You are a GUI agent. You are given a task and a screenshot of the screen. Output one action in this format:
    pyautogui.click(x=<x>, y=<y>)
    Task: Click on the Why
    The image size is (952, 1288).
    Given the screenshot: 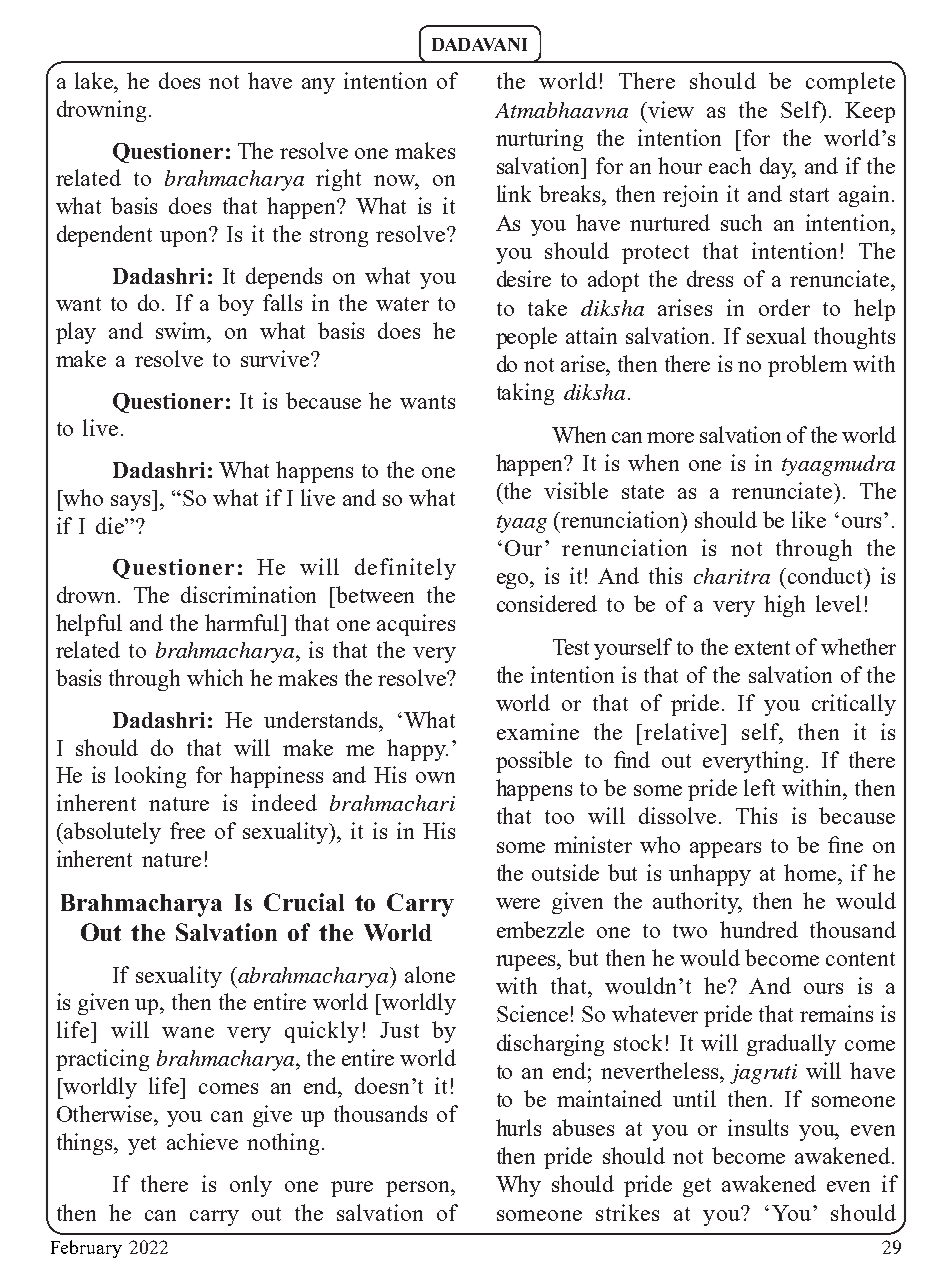 What is the action you would take?
    pyautogui.click(x=518, y=1186)
